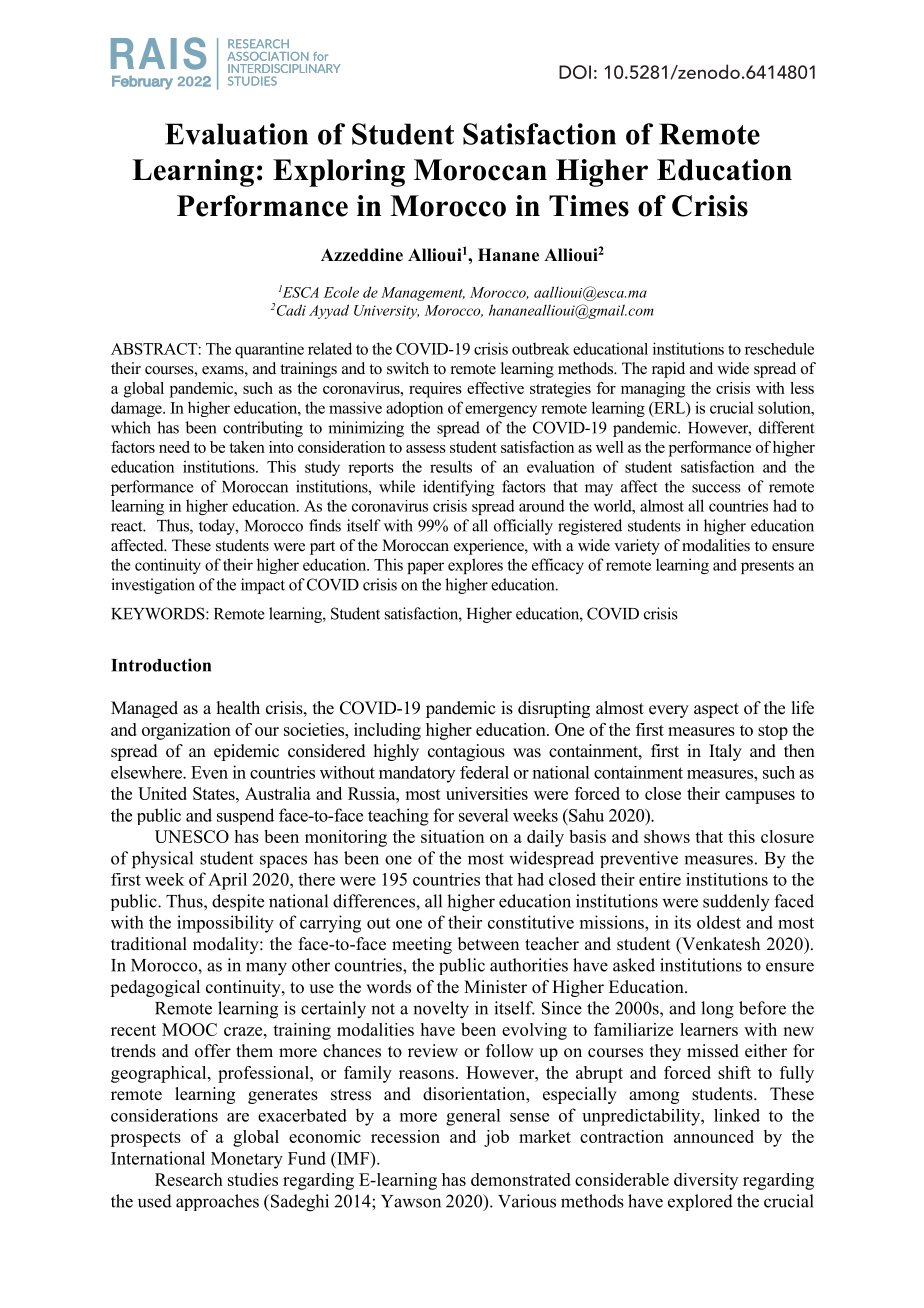  Describe the element at coordinates (488, 944) in the screenshot. I see `between` at that location.
